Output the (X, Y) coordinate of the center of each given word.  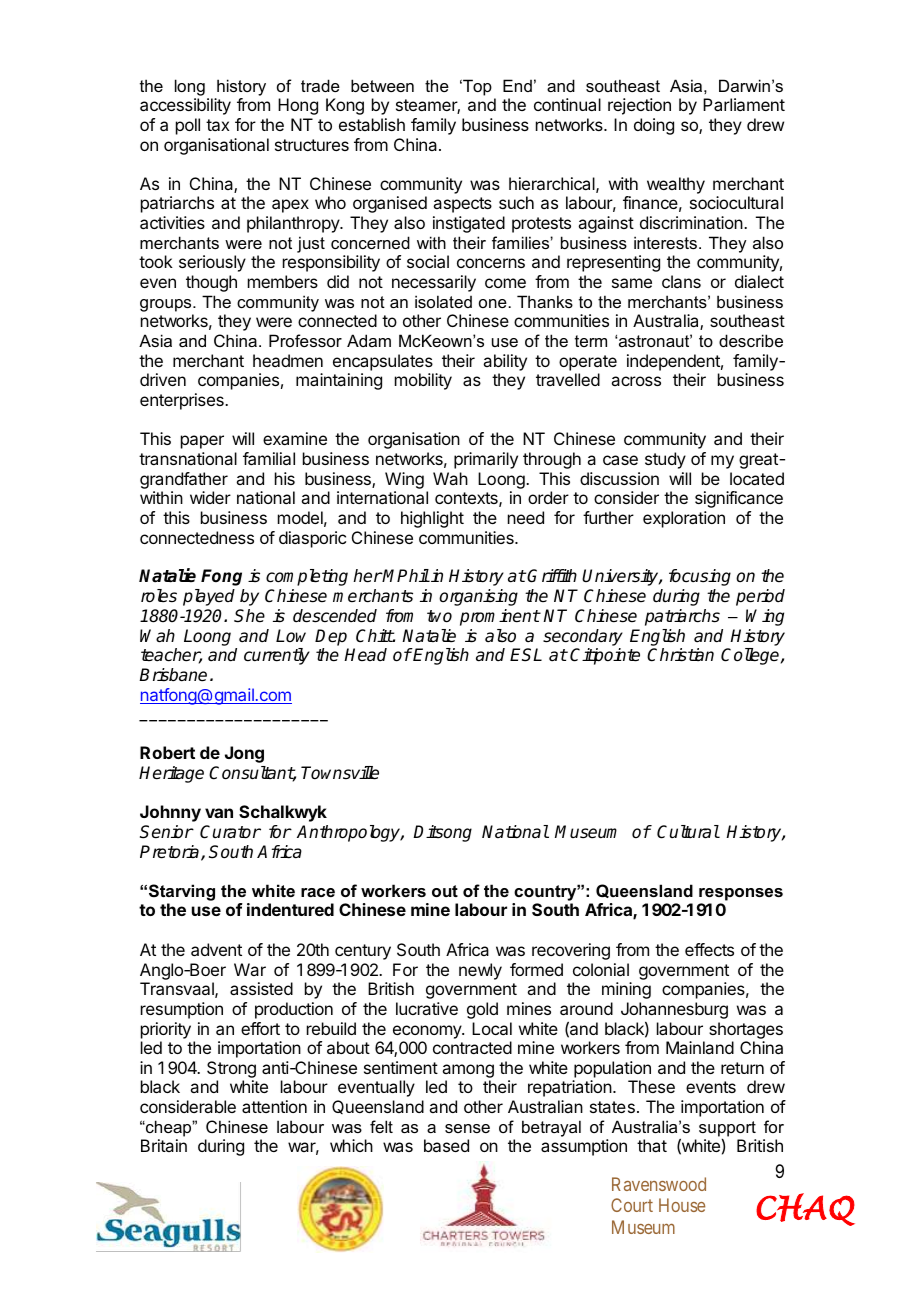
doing (654, 126)
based (446, 1145)
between (382, 85)
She (249, 616)
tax (217, 125)
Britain (164, 1145)
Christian (680, 655)
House (682, 1205)
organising (478, 597)
